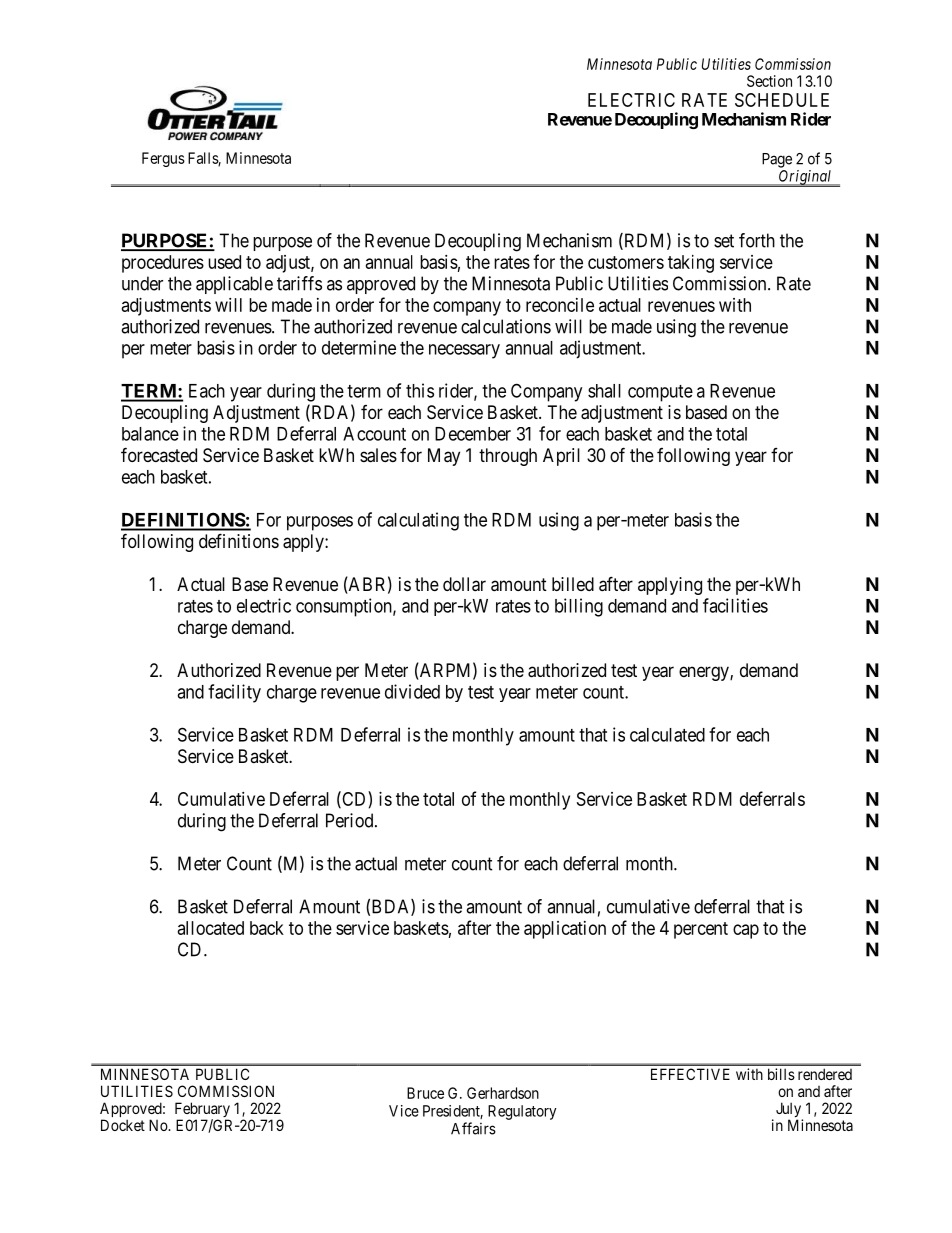 The image size is (952, 1233). Describe the element at coordinates (781, 1074) in the page. I see `bills` at that location.
